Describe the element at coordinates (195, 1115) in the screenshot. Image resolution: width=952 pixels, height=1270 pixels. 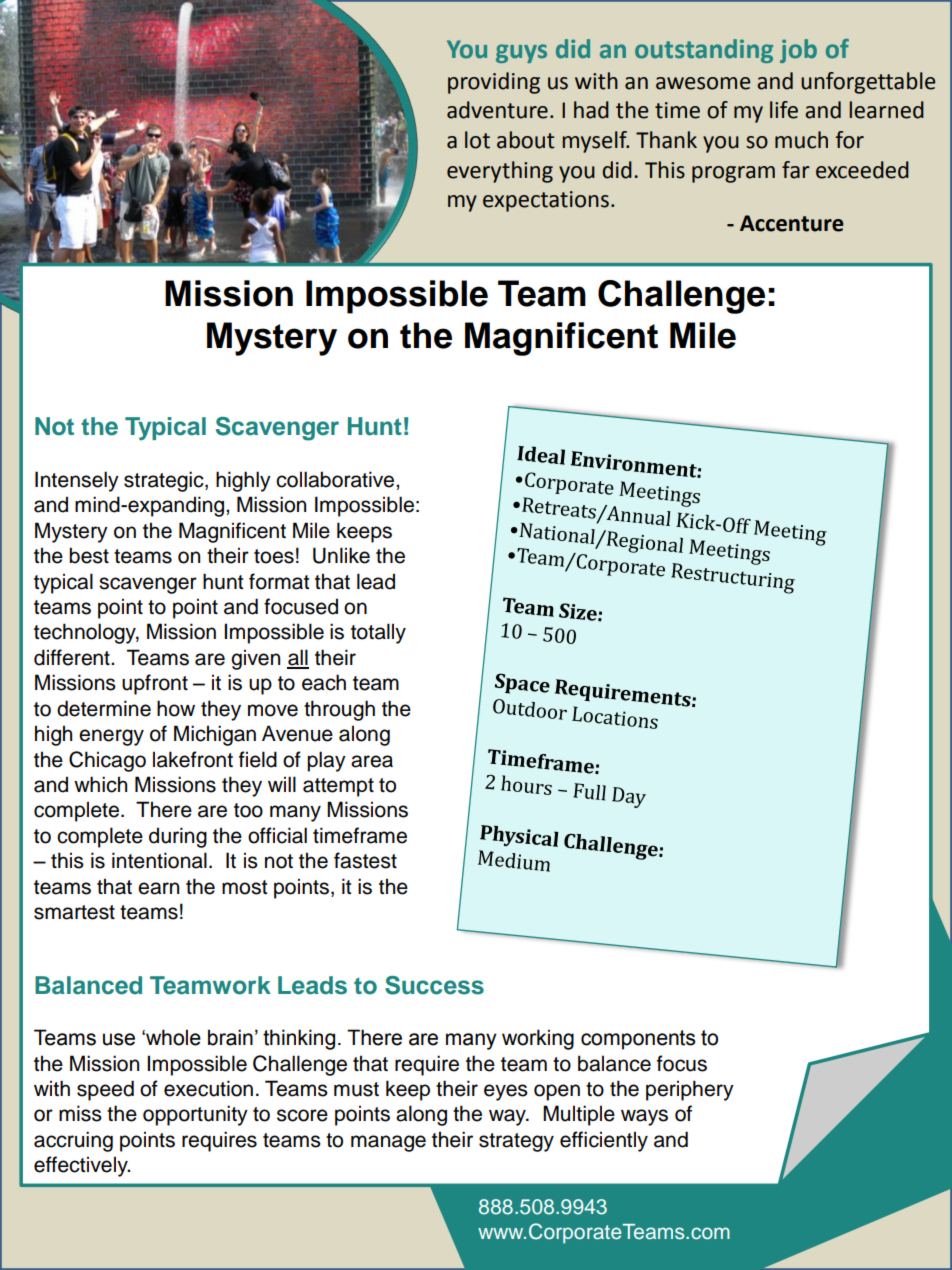
I see `opportunity` at that location.
